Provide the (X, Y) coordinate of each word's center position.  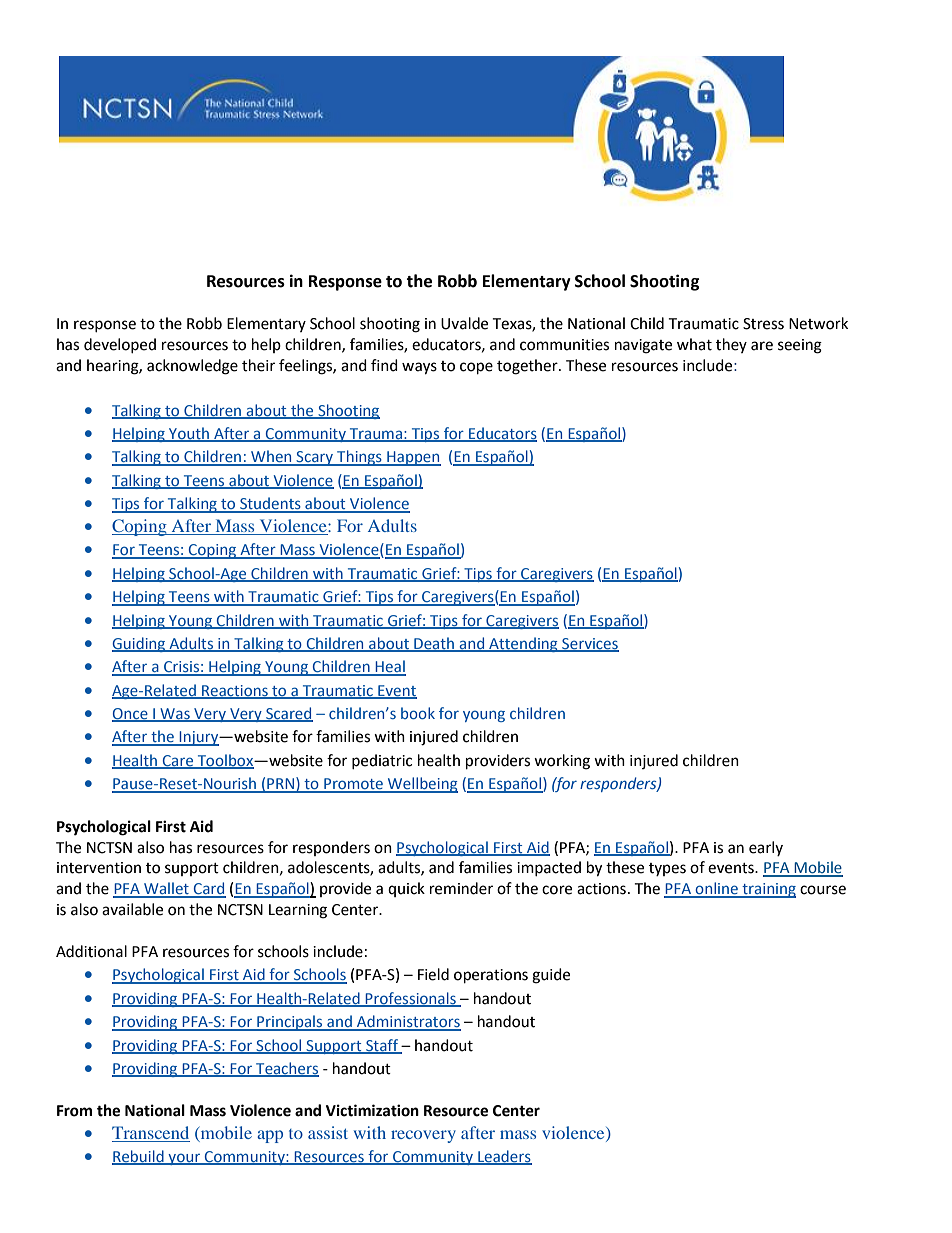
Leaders (504, 1157)
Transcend (150, 1132)
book (418, 713)
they (731, 345)
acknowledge (192, 367)
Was (175, 715)
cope (476, 368)
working (562, 762)
